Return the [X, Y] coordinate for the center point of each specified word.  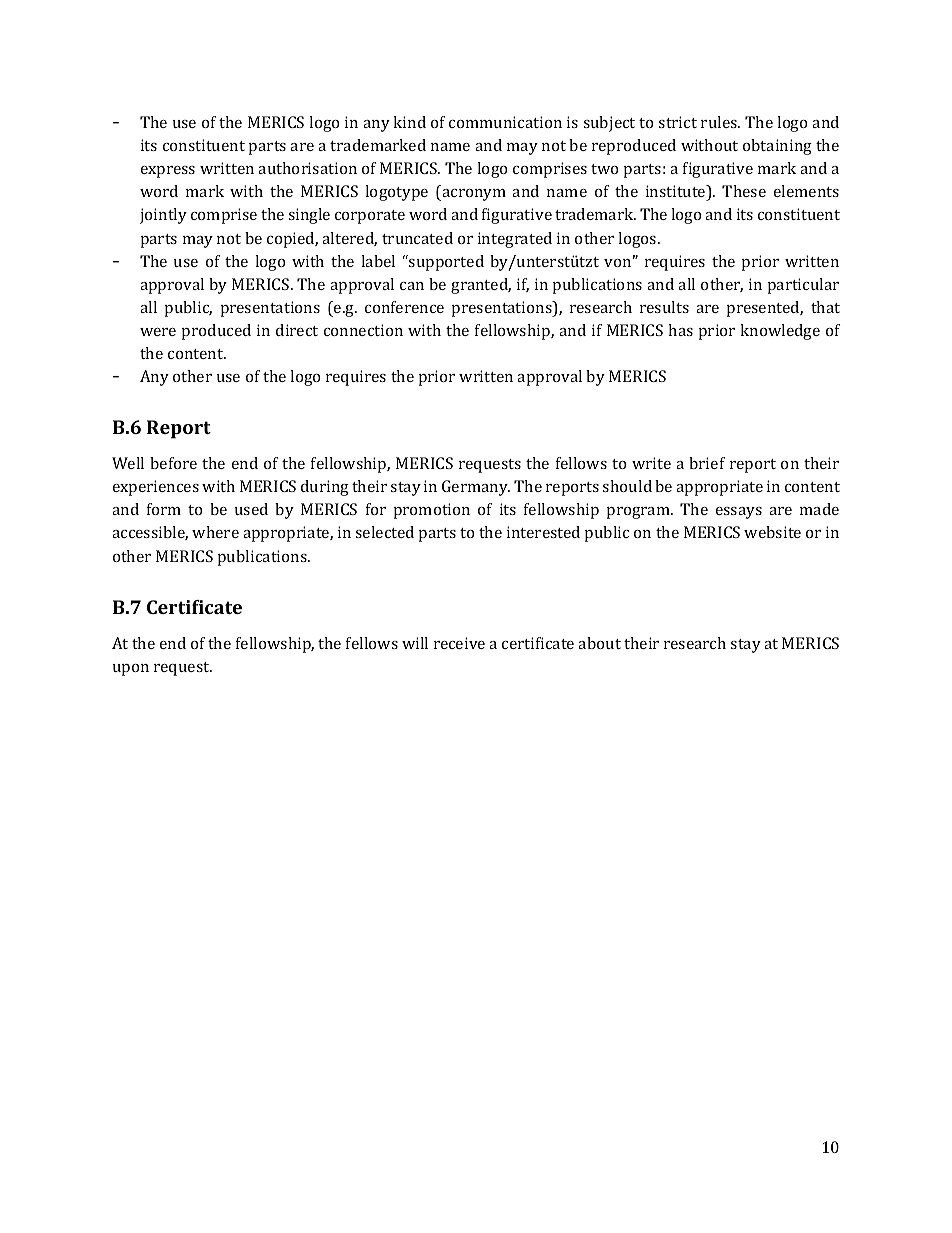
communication [505, 122]
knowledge [780, 332]
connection [363, 330]
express [168, 172]
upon [131, 670]
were [158, 332]
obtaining [777, 147]
